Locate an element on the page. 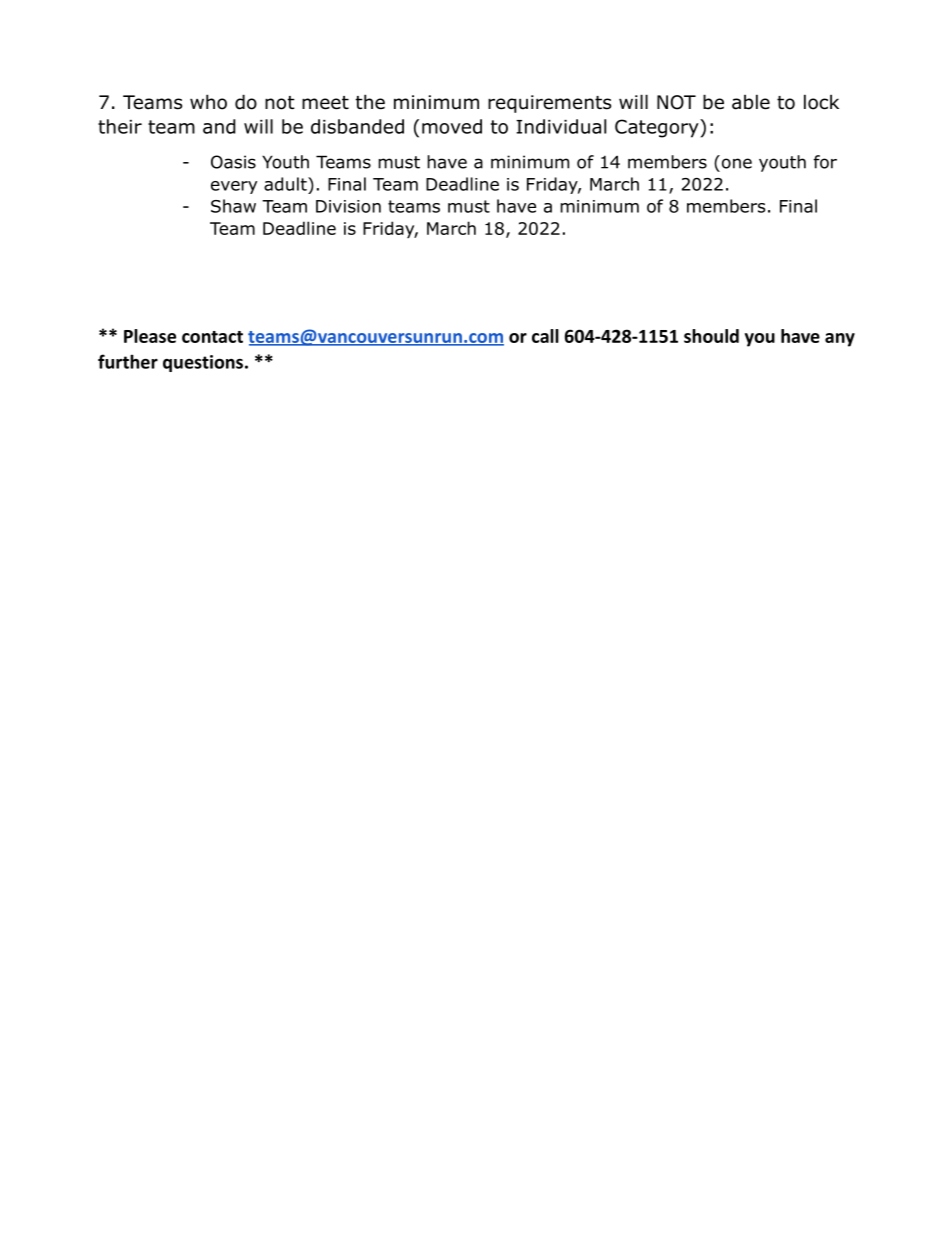 The height and width of the page is (1233, 952). should is located at coordinates (711, 336).
